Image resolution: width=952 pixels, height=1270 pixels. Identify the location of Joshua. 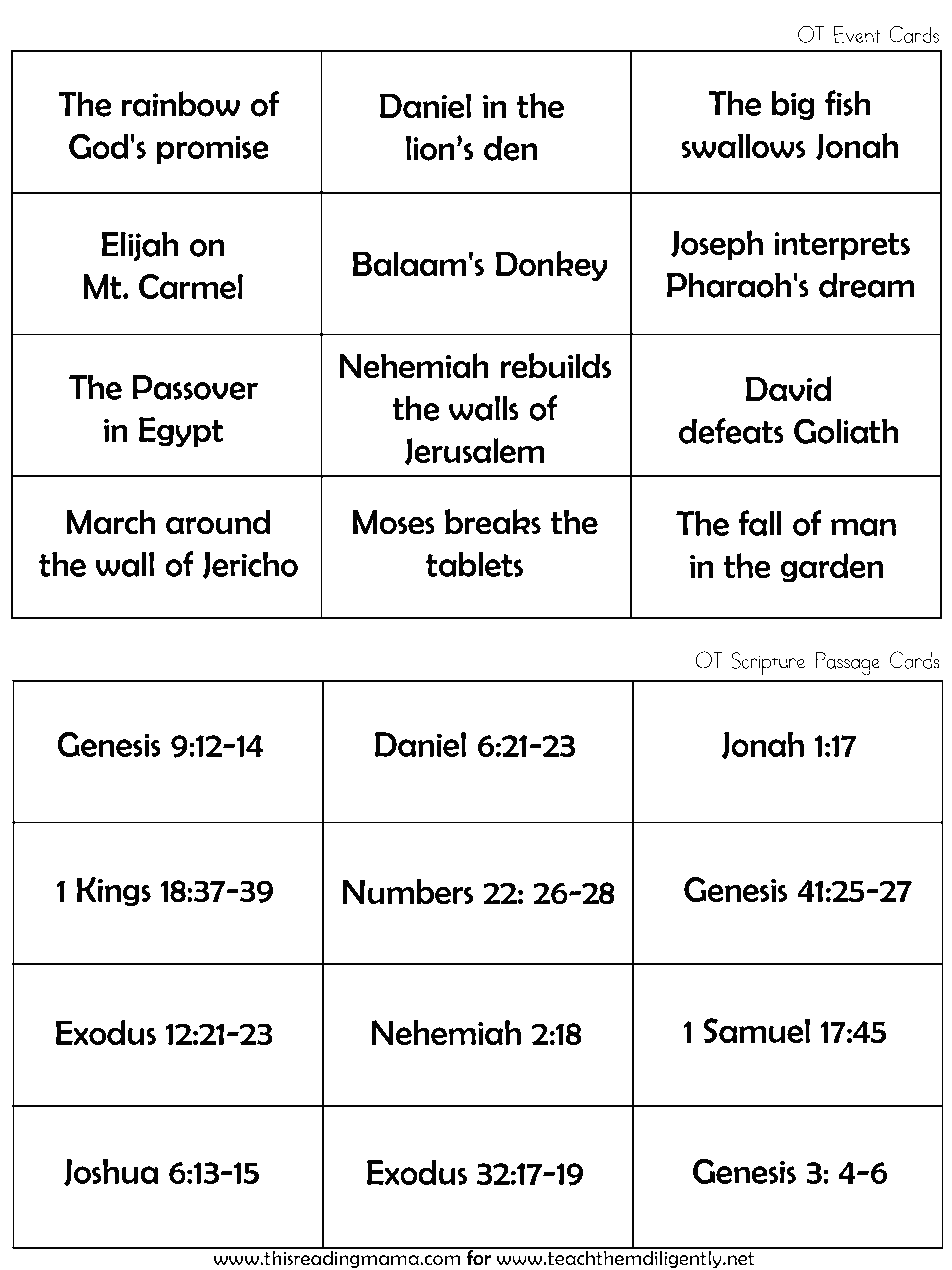
(111, 1172).
